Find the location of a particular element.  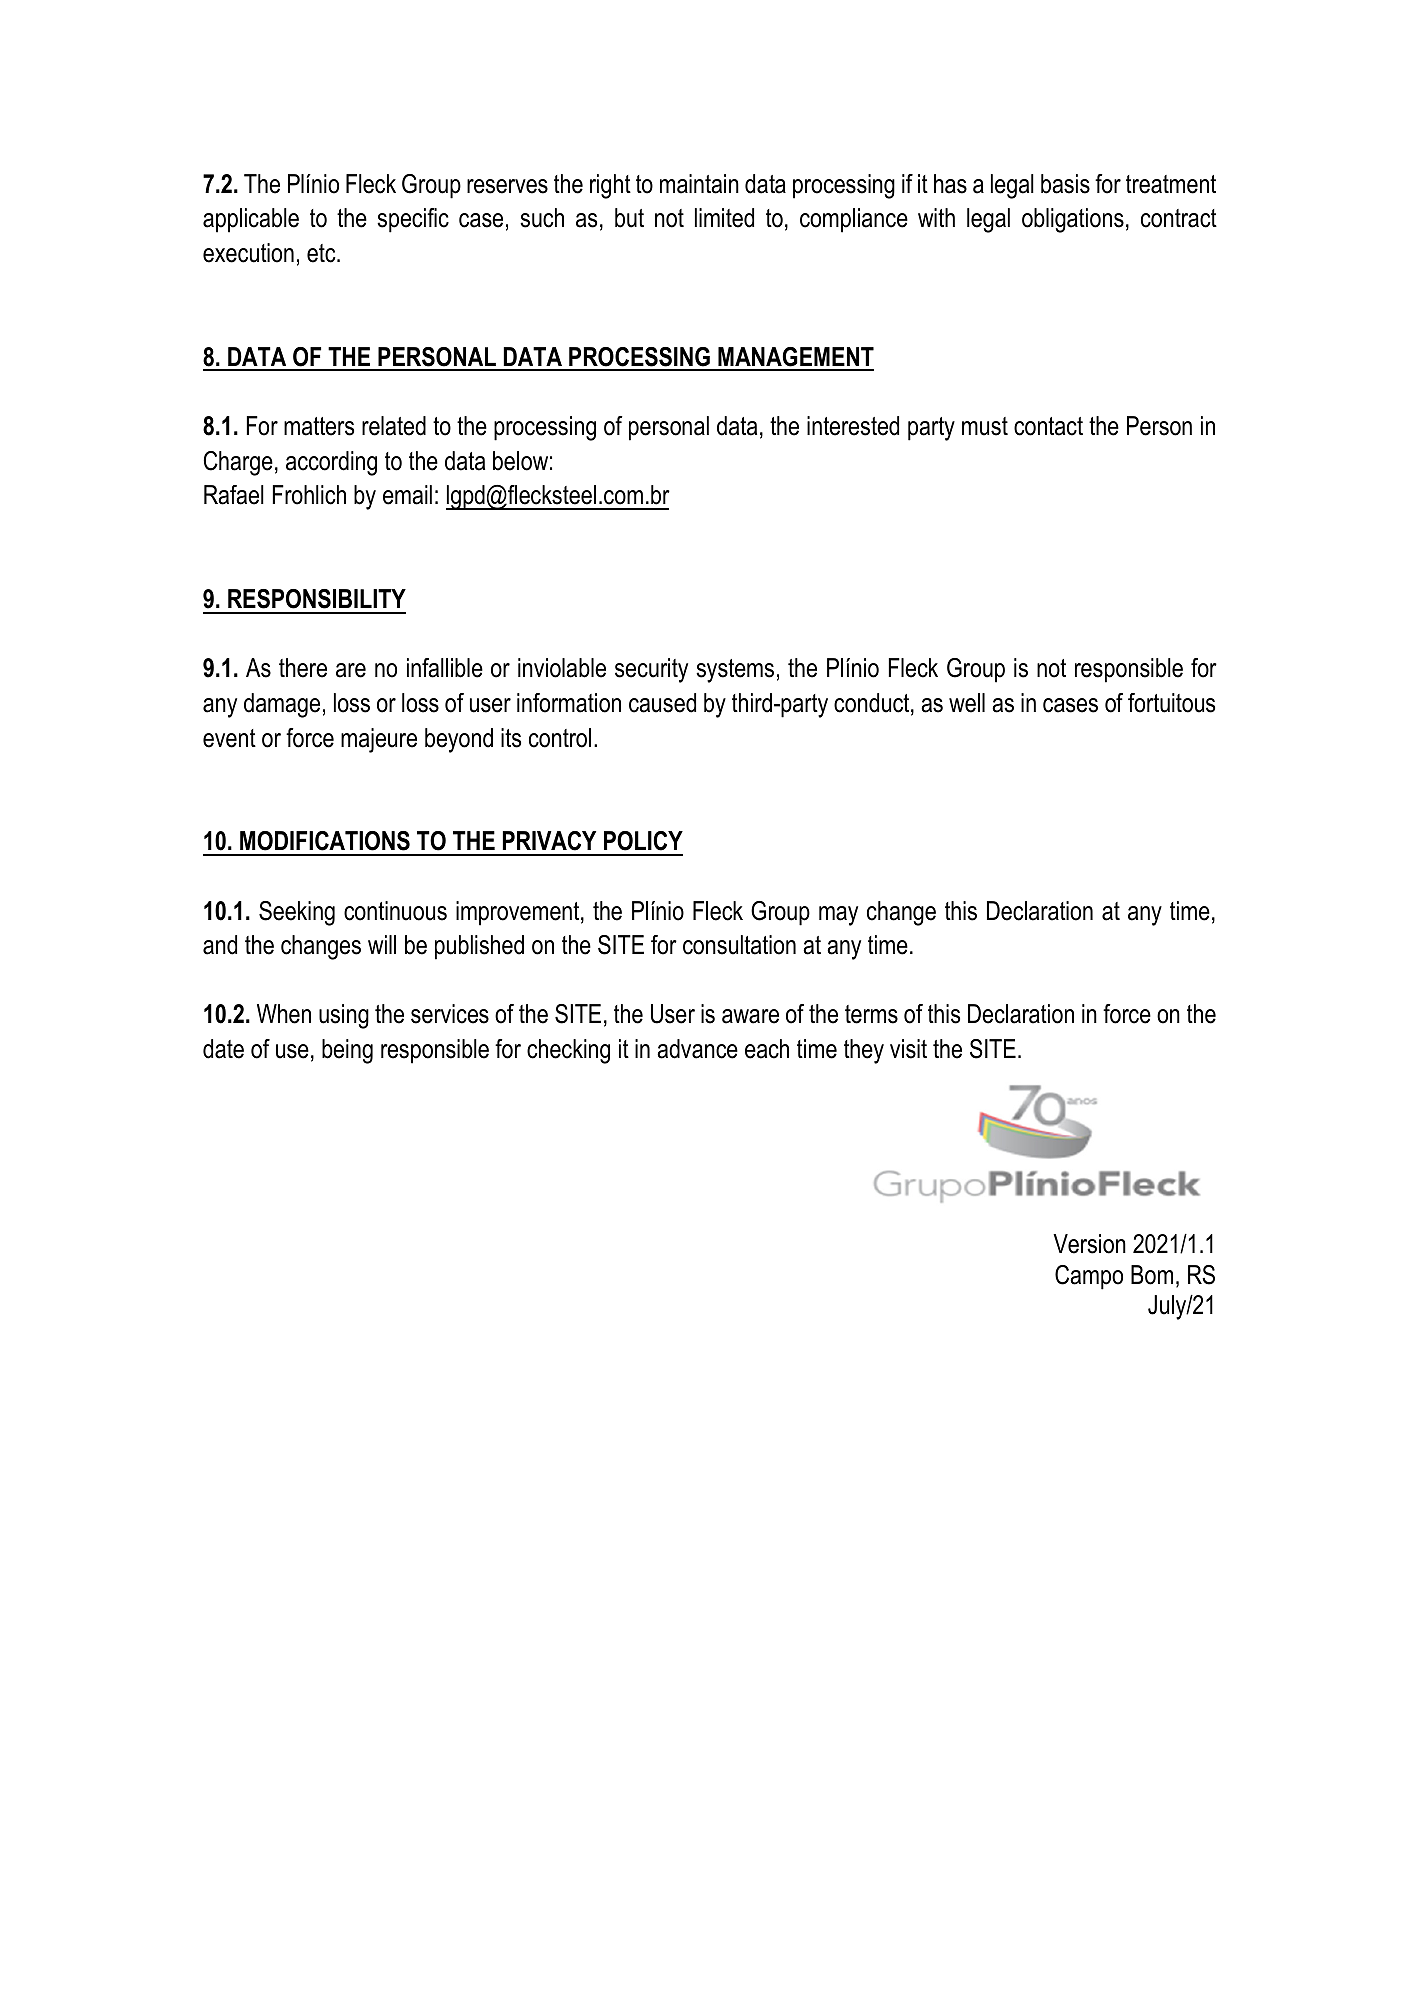

aware is located at coordinates (750, 1016).
